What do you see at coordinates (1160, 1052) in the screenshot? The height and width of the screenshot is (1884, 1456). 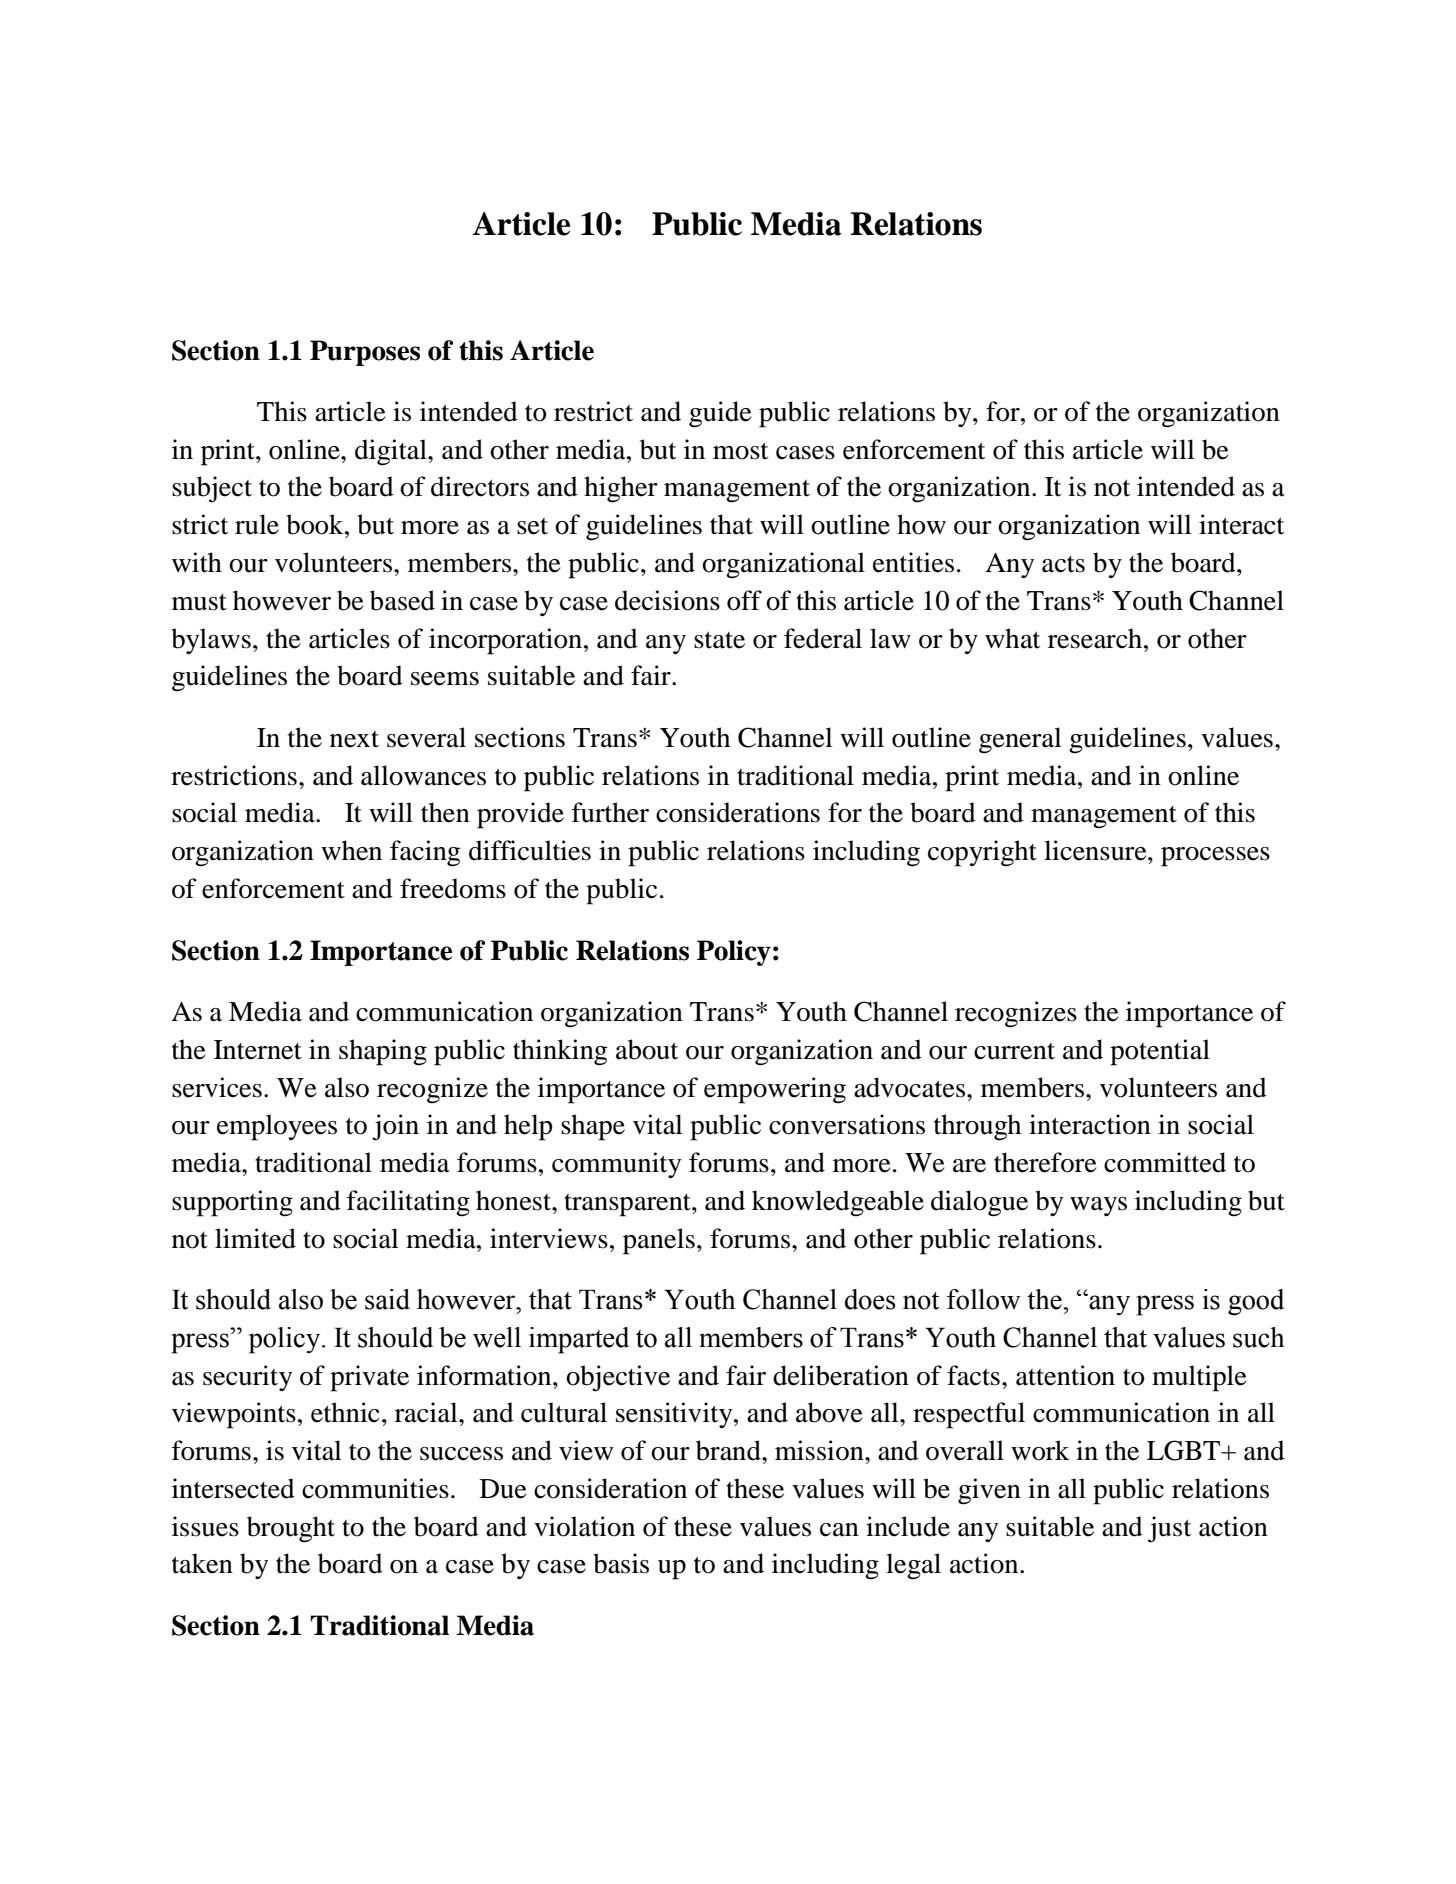 I see `potential` at bounding box center [1160, 1052].
